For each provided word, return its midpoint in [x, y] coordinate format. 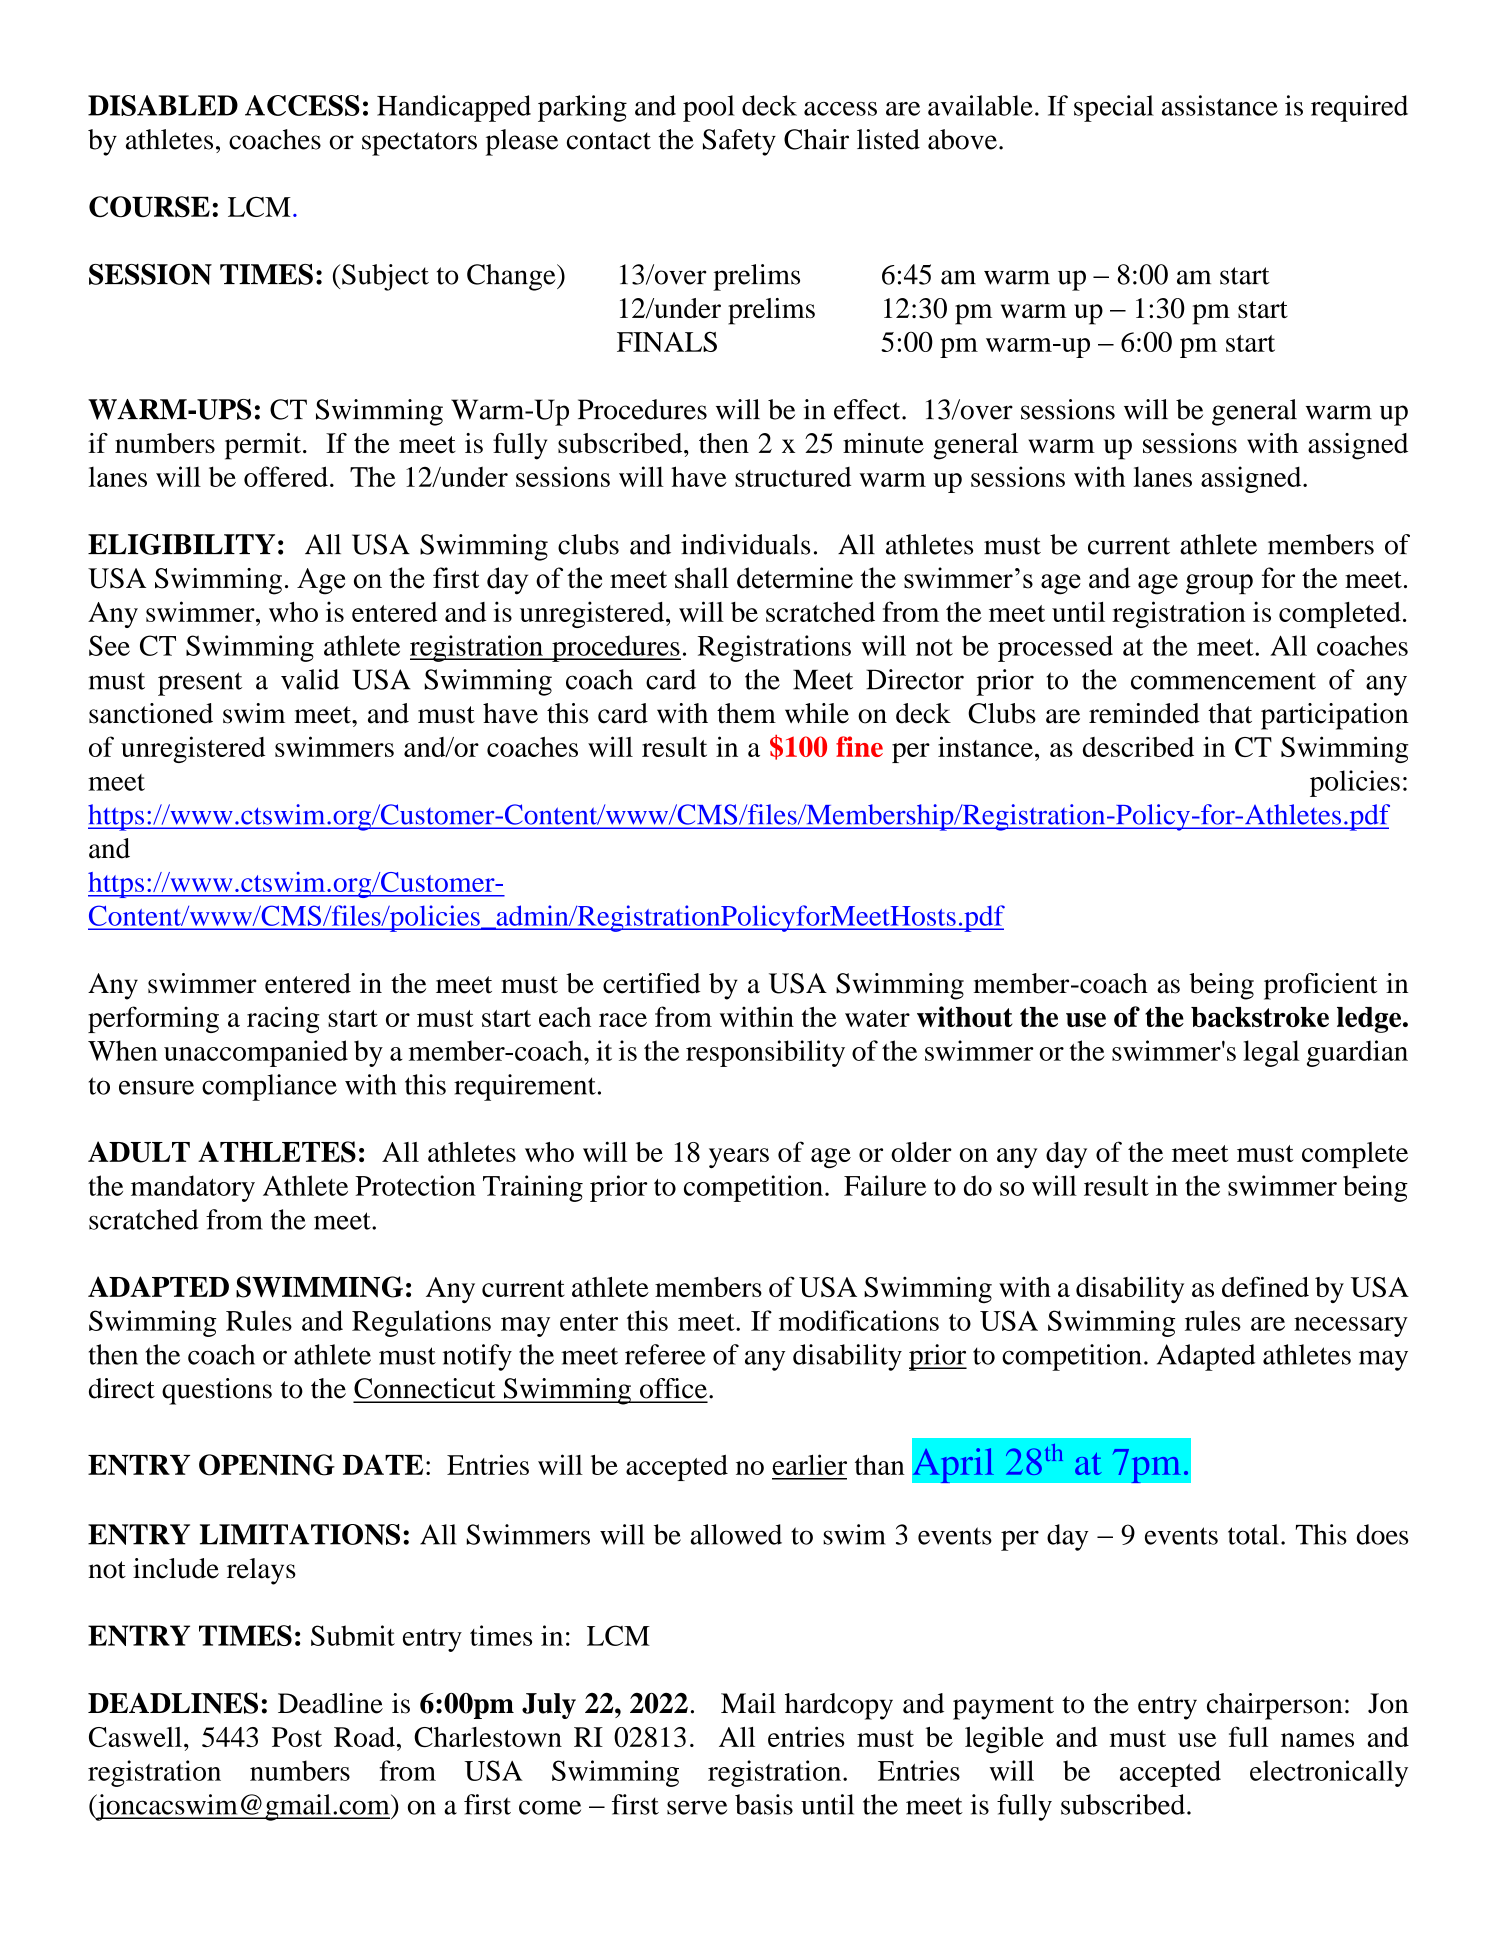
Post [297, 1737]
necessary [1351, 1327]
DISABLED [163, 105]
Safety [739, 142]
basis [764, 1804]
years [739, 1158]
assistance [1220, 105]
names [1317, 1740]
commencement [1223, 681]
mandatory [193, 1188]
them [746, 713]
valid [310, 679]
